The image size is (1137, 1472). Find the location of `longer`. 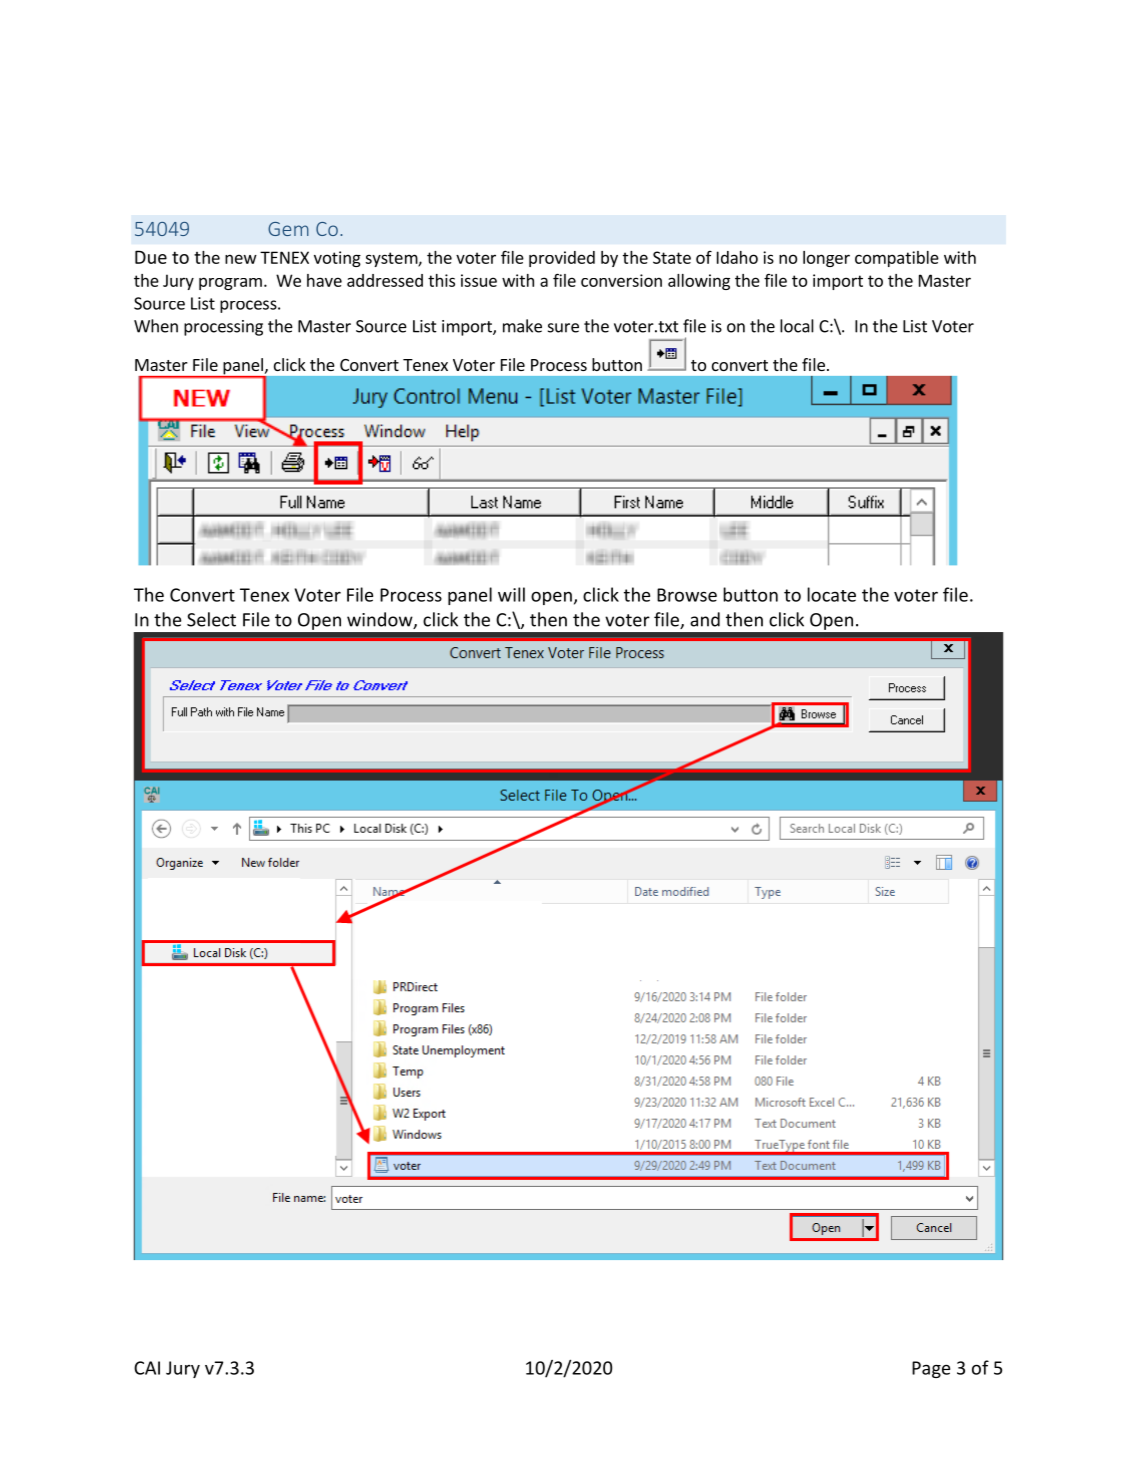

longer is located at coordinates (826, 259).
